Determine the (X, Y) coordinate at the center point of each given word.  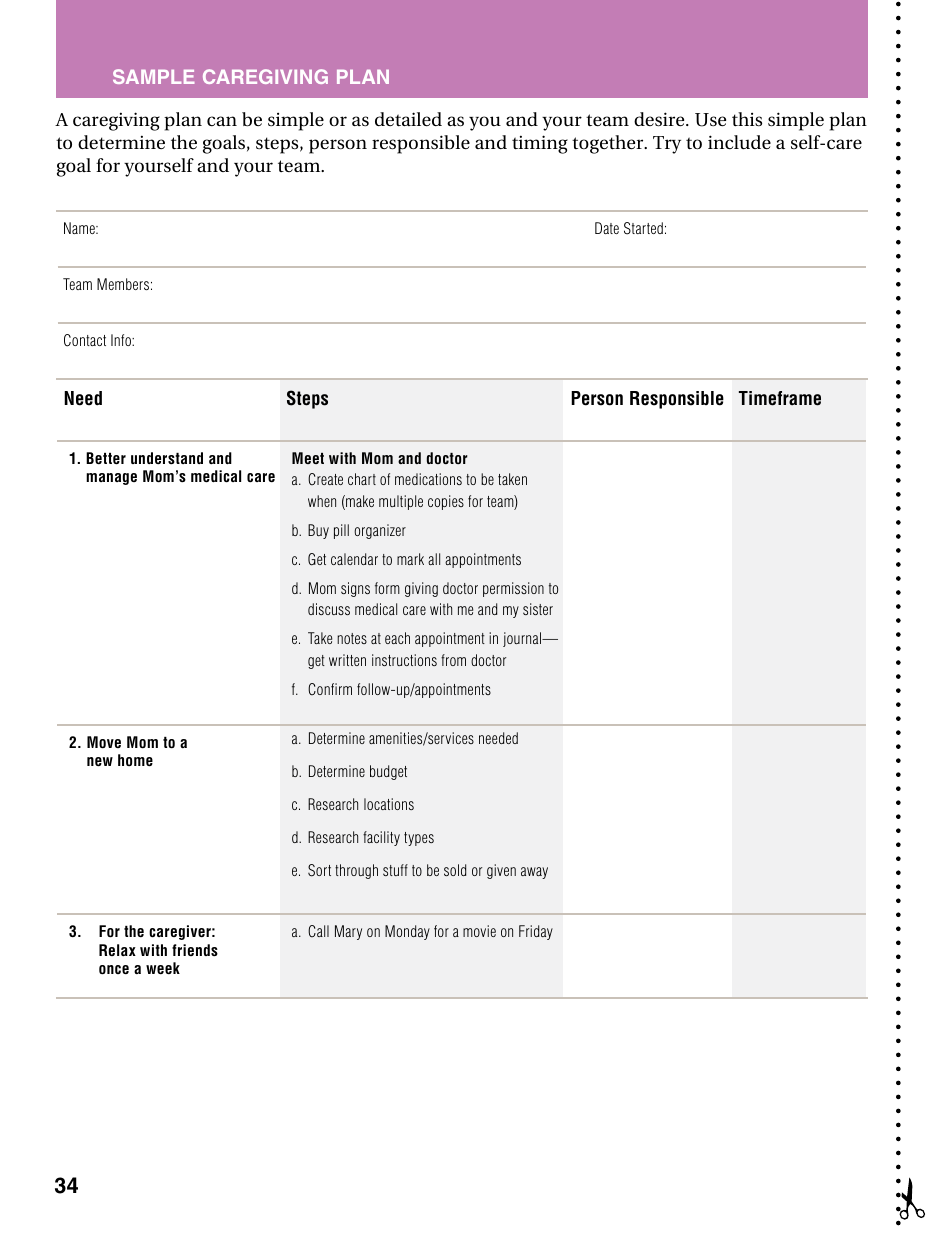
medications (428, 479)
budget (388, 772)
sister (538, 609)
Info (122, 340)
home (135, 760)
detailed (408, 119)
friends (195, 950)
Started (643, 228)
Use (710, 120)
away (534, 873)
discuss (329, 609)
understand (167, 458)
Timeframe (780, 398)
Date (607, 228)
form (387, 588)
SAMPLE (153, 76)
